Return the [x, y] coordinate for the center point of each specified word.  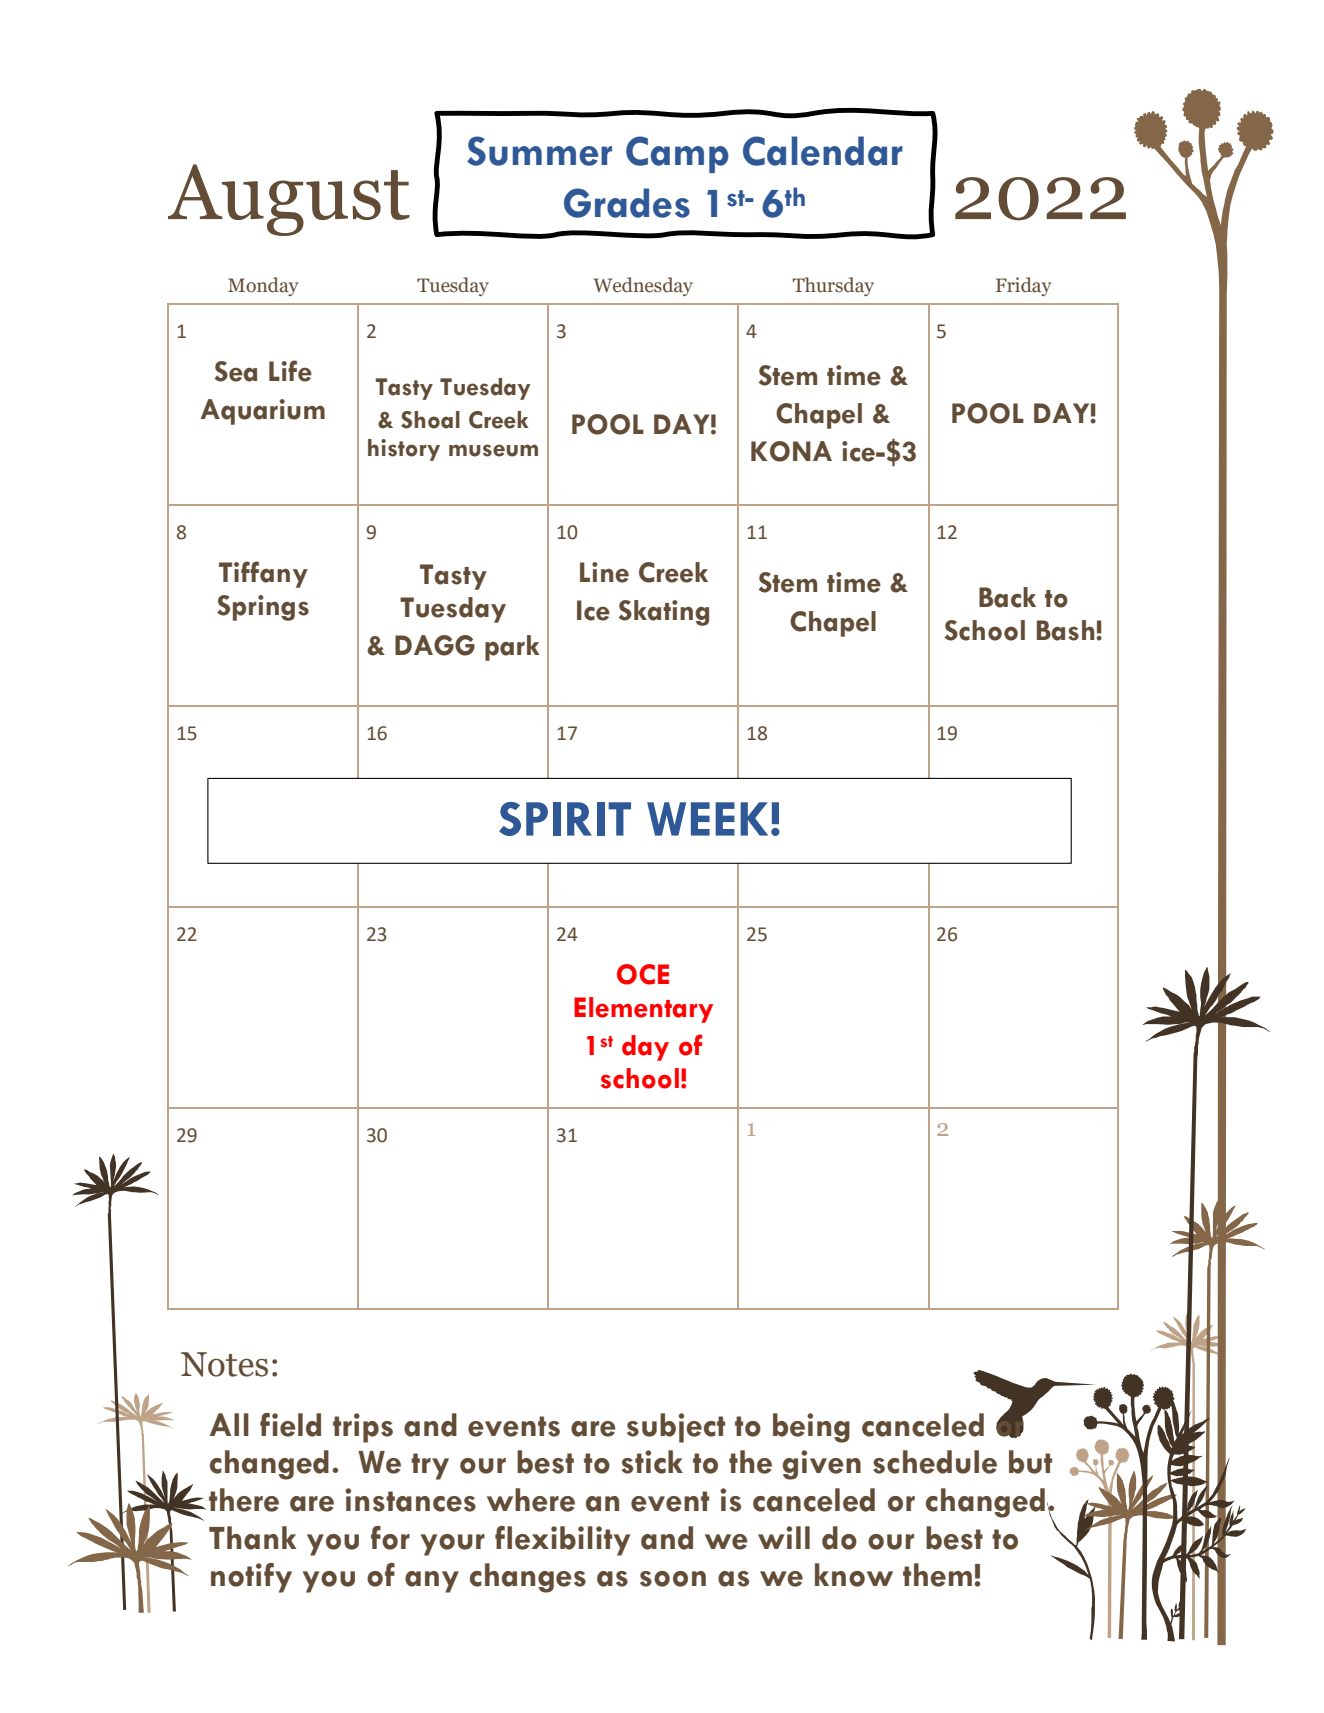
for [390, 1538]
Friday [1024, 286]
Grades [627, 203]
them [937, 1575]
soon [673, 1579]
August [289, 200]
